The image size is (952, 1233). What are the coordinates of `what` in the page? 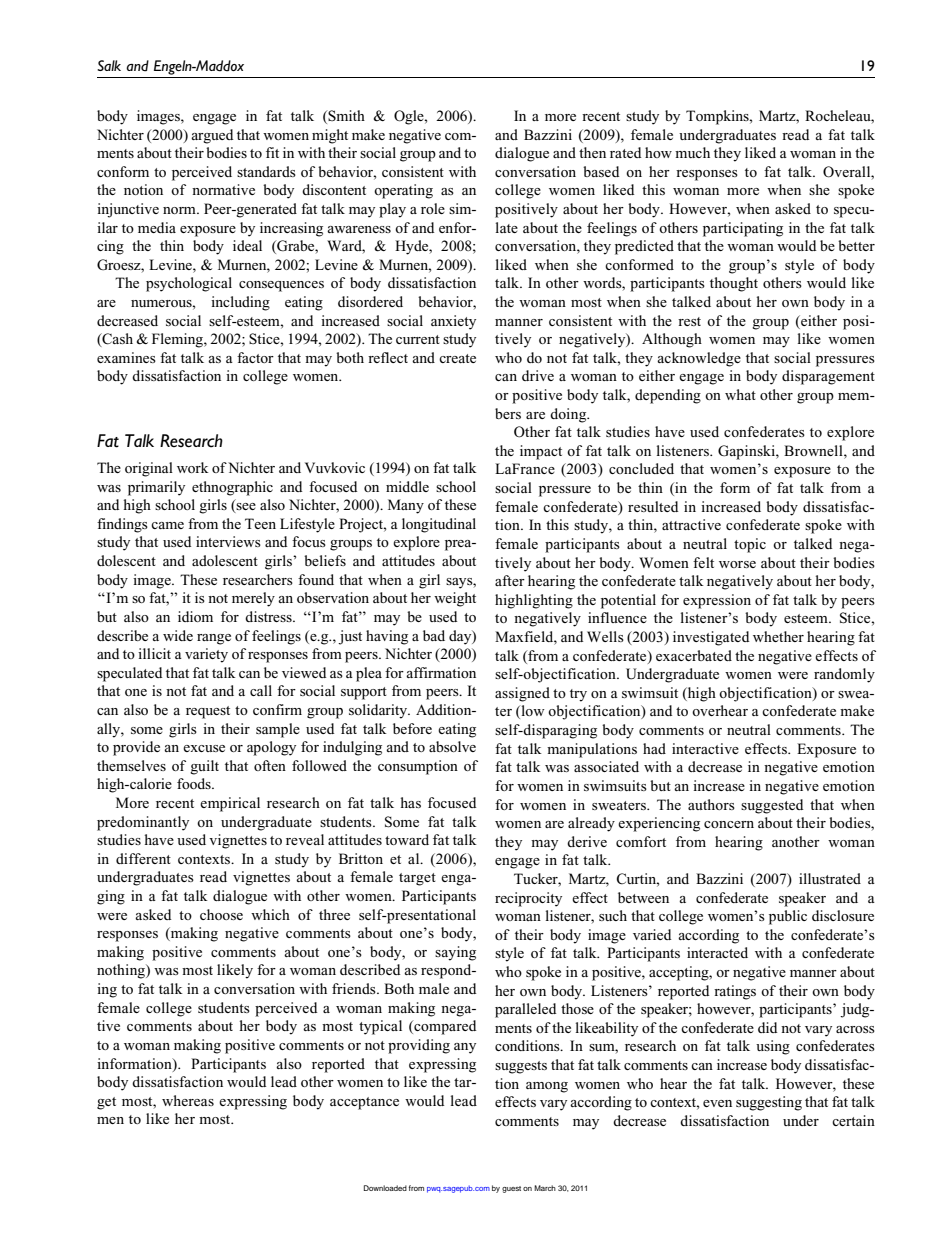 It's located at (740, 394).
